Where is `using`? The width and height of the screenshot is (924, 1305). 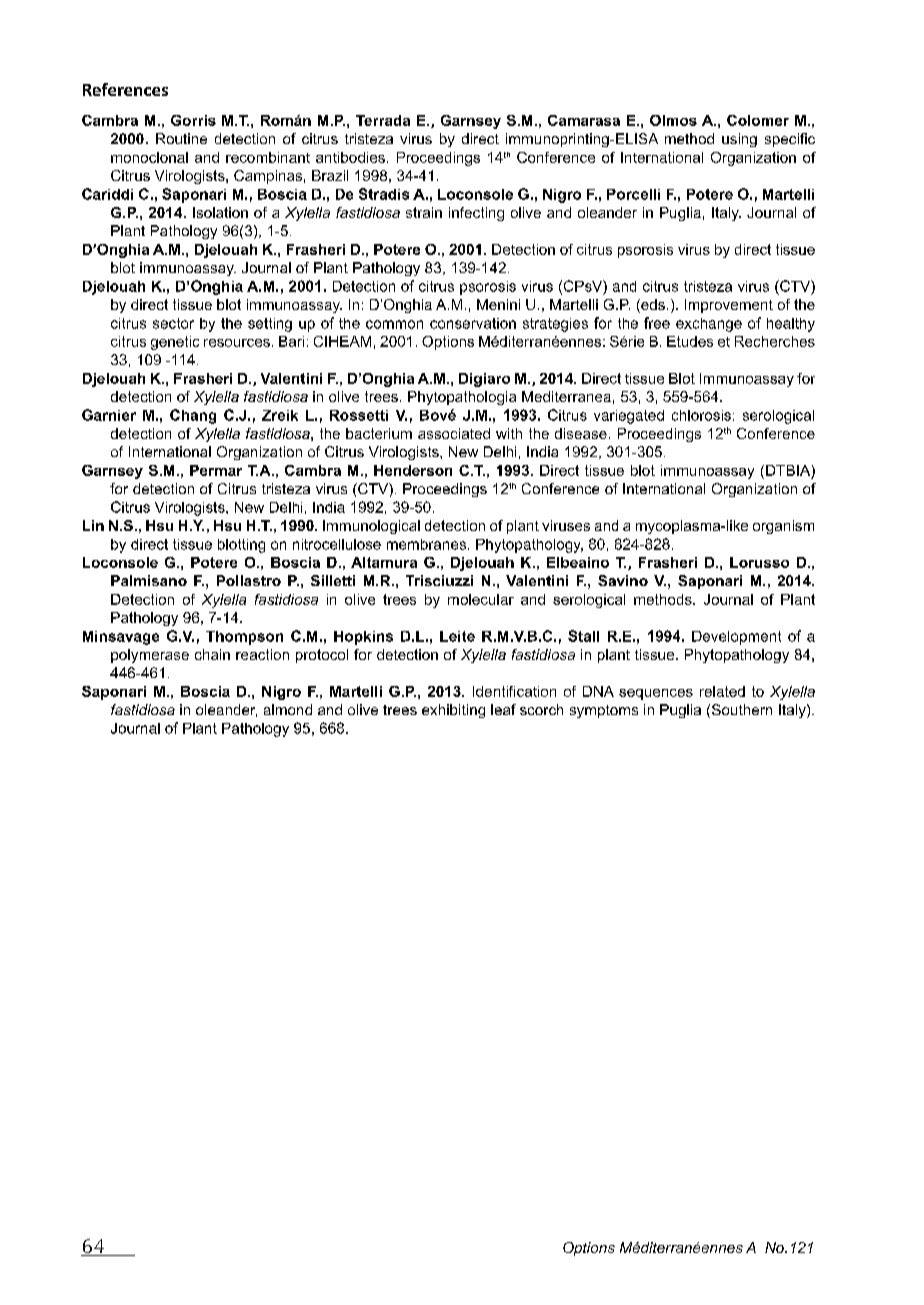
using is located at coordinates (739, 140).
